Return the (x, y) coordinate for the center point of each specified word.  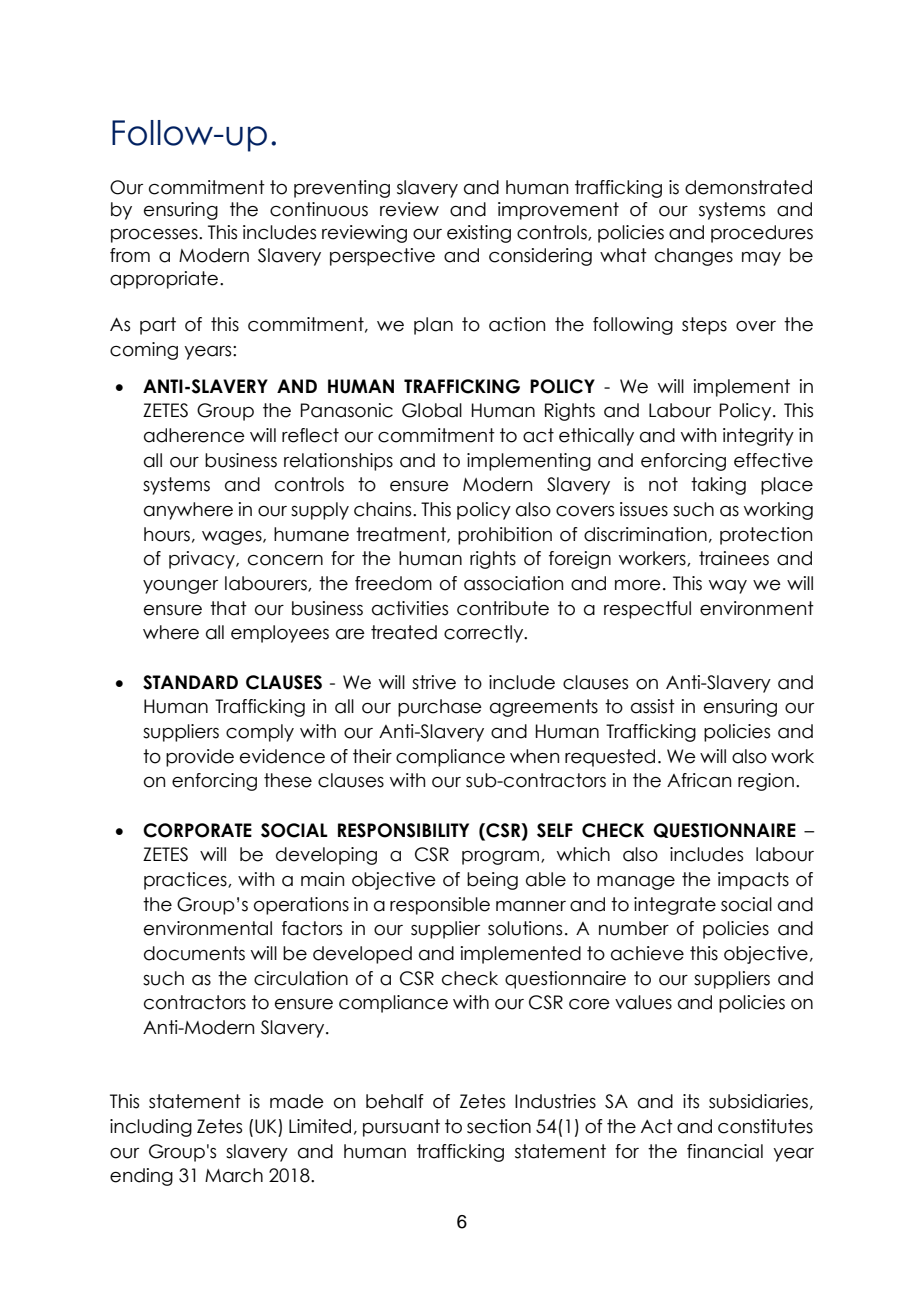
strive (434, 682)
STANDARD (190, 682)
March (234, 1175)
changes (694, 257)
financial (725, 1151)
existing (479, 234)
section (499, 1126)
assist (653, 706)
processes (155, 236)
